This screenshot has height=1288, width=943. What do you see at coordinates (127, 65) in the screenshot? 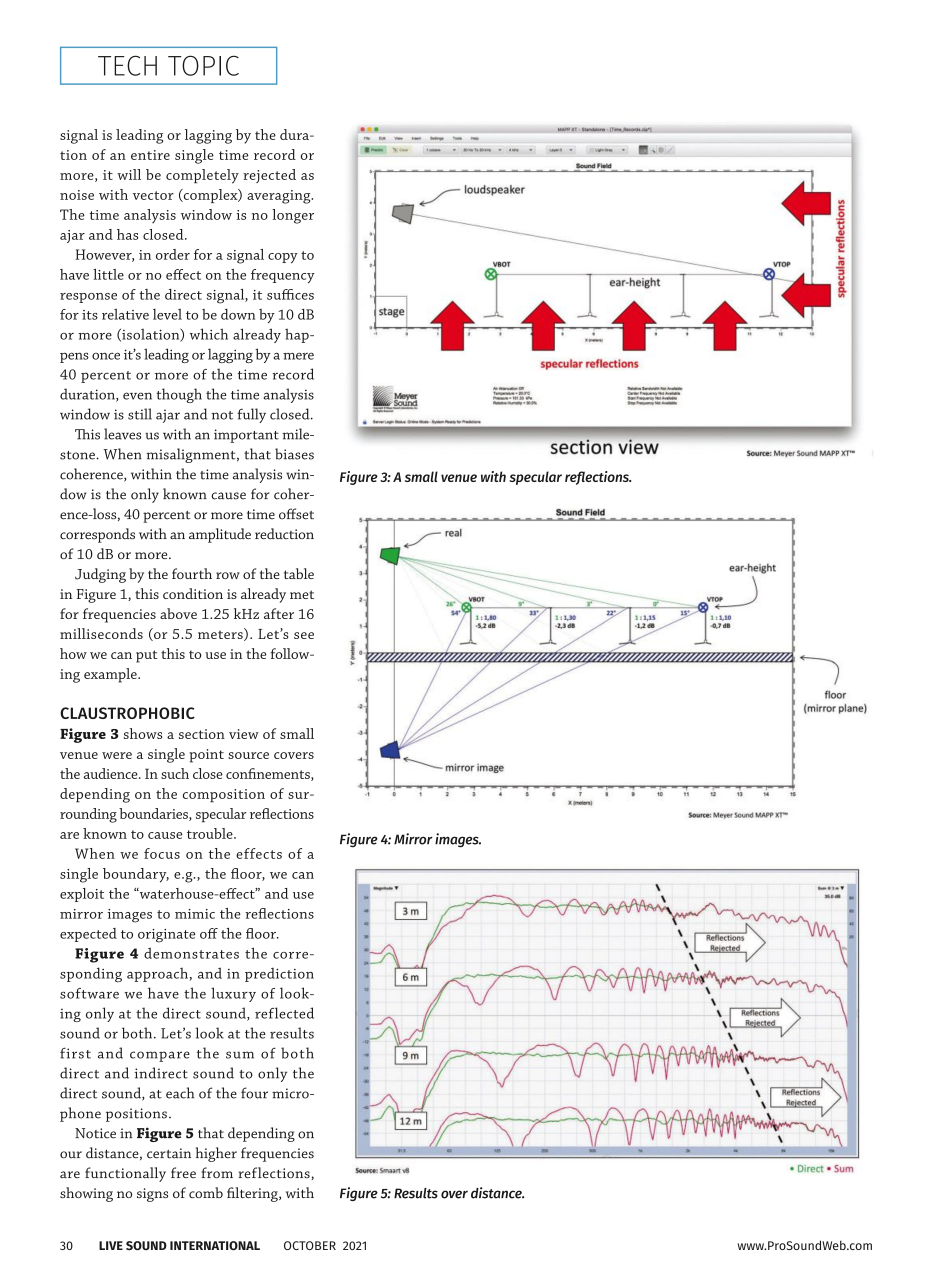
I see `TECH` at bounding box center [127, 65].
